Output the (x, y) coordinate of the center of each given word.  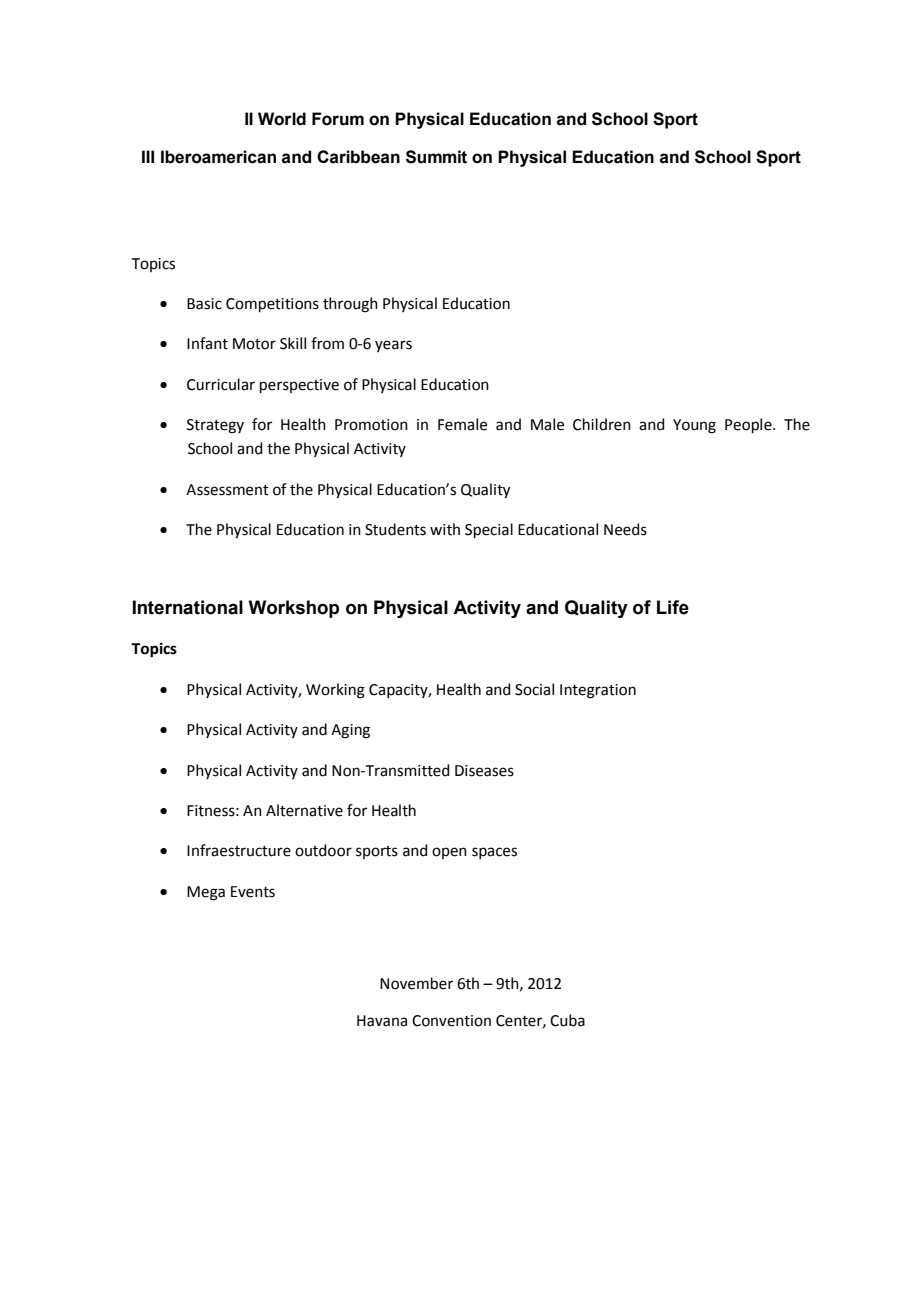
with (445, 529)
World (282, 119)
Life (673, 607)
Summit (436, 157)
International (187, 607)
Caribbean (358, 157)
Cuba (567, 1020)
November (416, 983)
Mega (206, 893)
